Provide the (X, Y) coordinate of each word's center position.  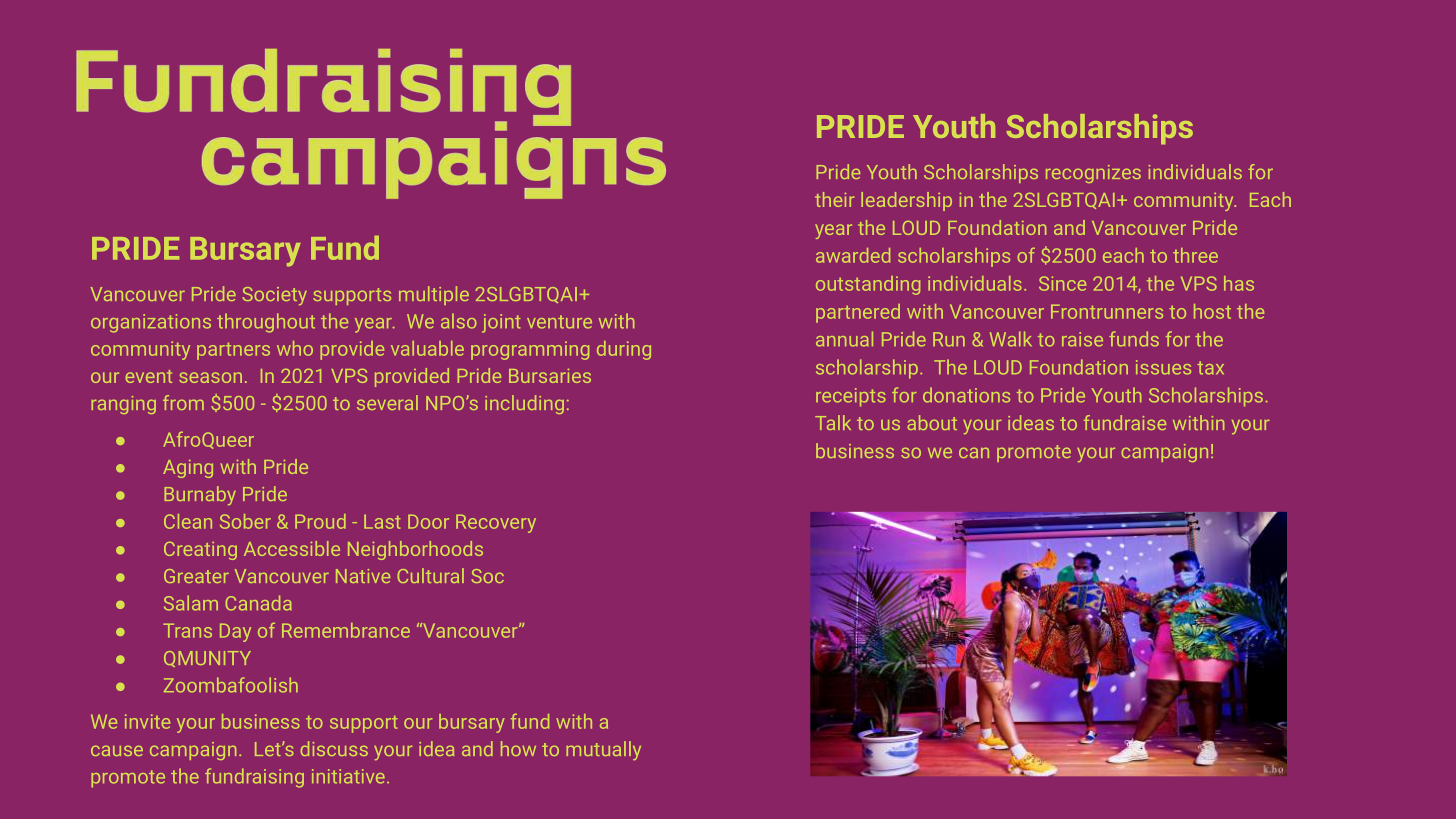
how (518, 748)
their (834, 199)
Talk (833, 422)
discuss (334, 748)
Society (275, 296)
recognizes (1093, 174)
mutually (603, 750)
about (932, 422)
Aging (188, 469)
